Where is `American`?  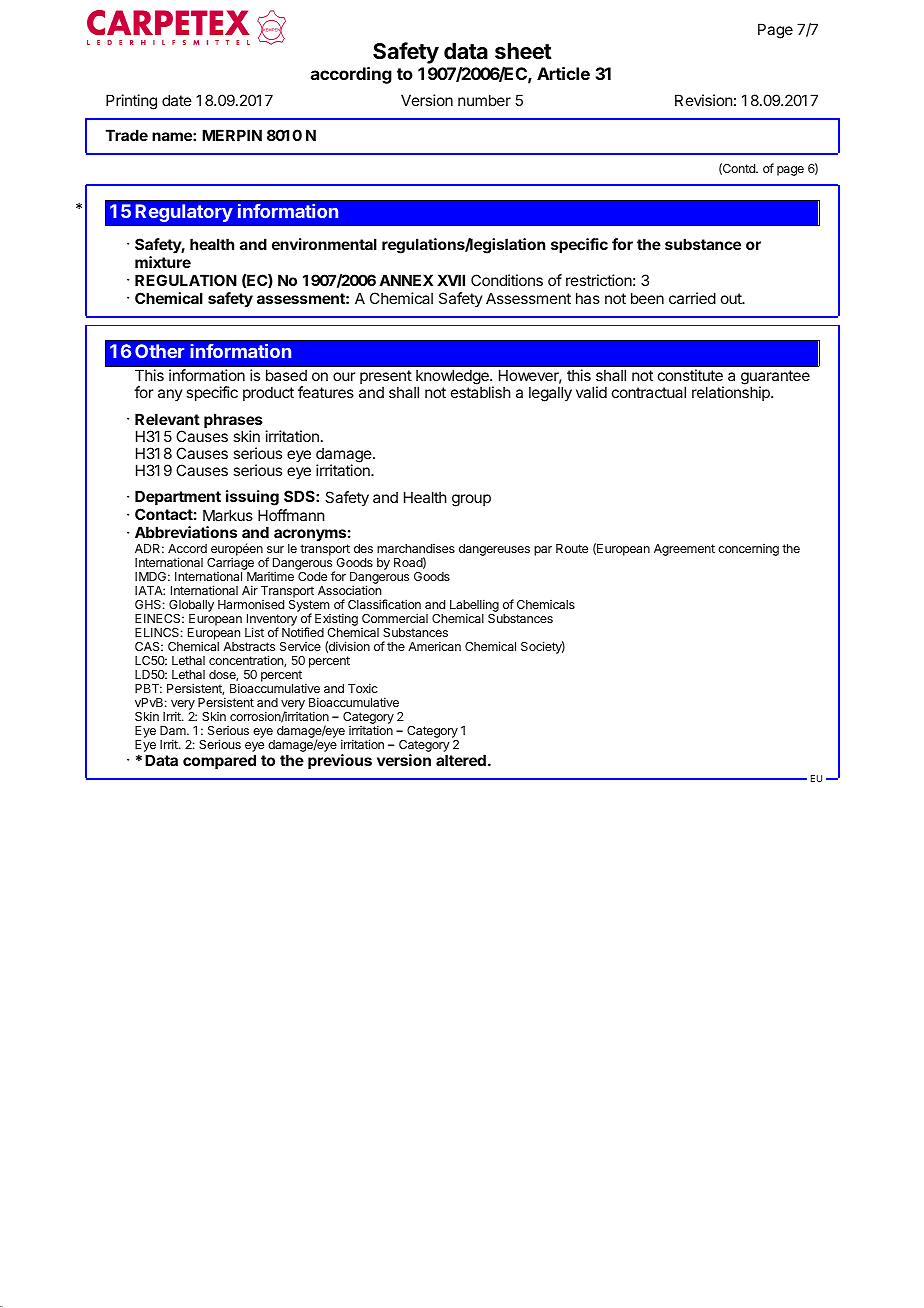 American is located at coordinates (434, 646).
